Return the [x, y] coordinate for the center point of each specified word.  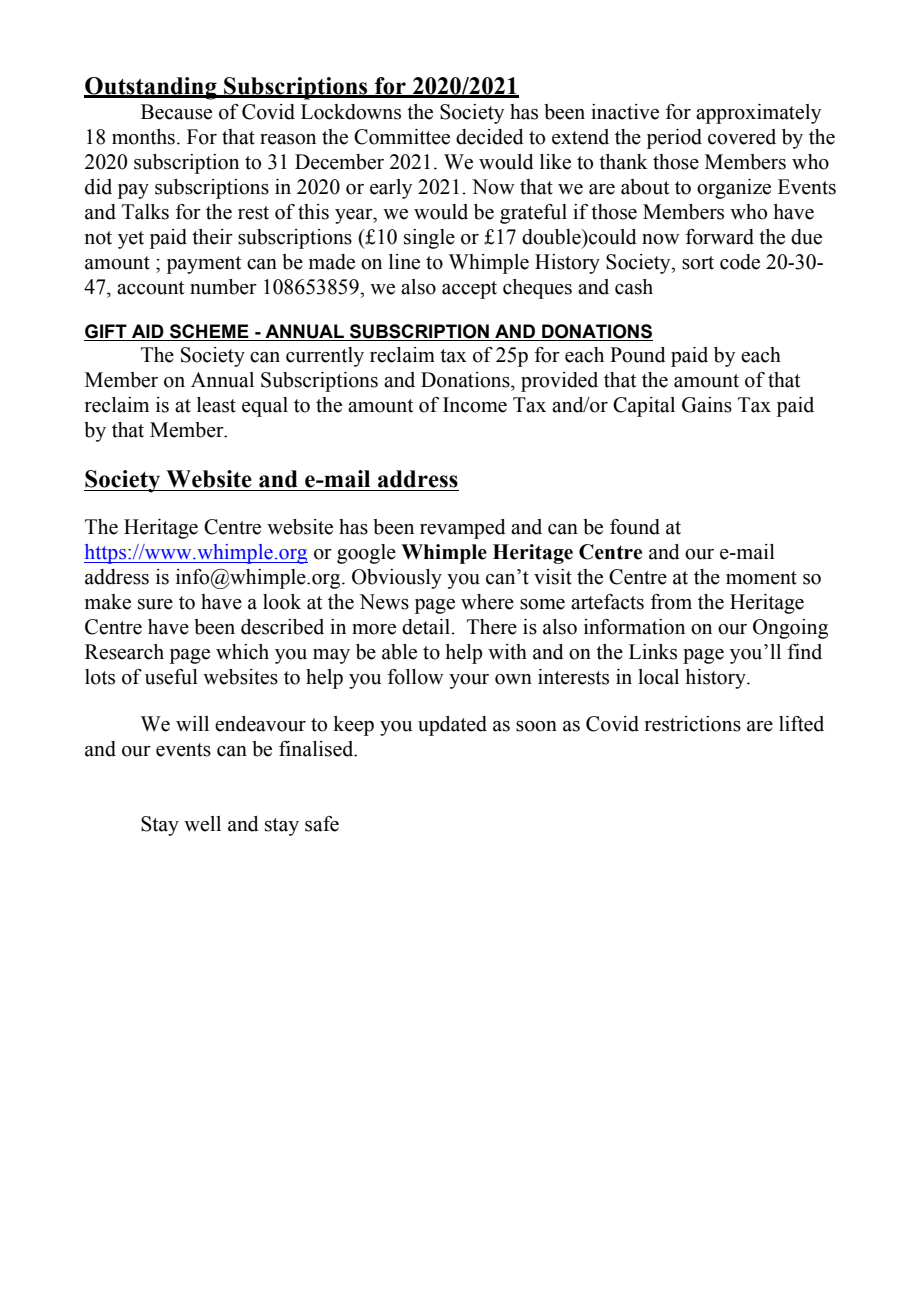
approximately [758, 114]
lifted [801, 724]
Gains [707, 405]
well [202, 824]
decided [490, 137]
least [216, 405]
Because [176, 112]
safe [322, 824]
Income [475, 405]
